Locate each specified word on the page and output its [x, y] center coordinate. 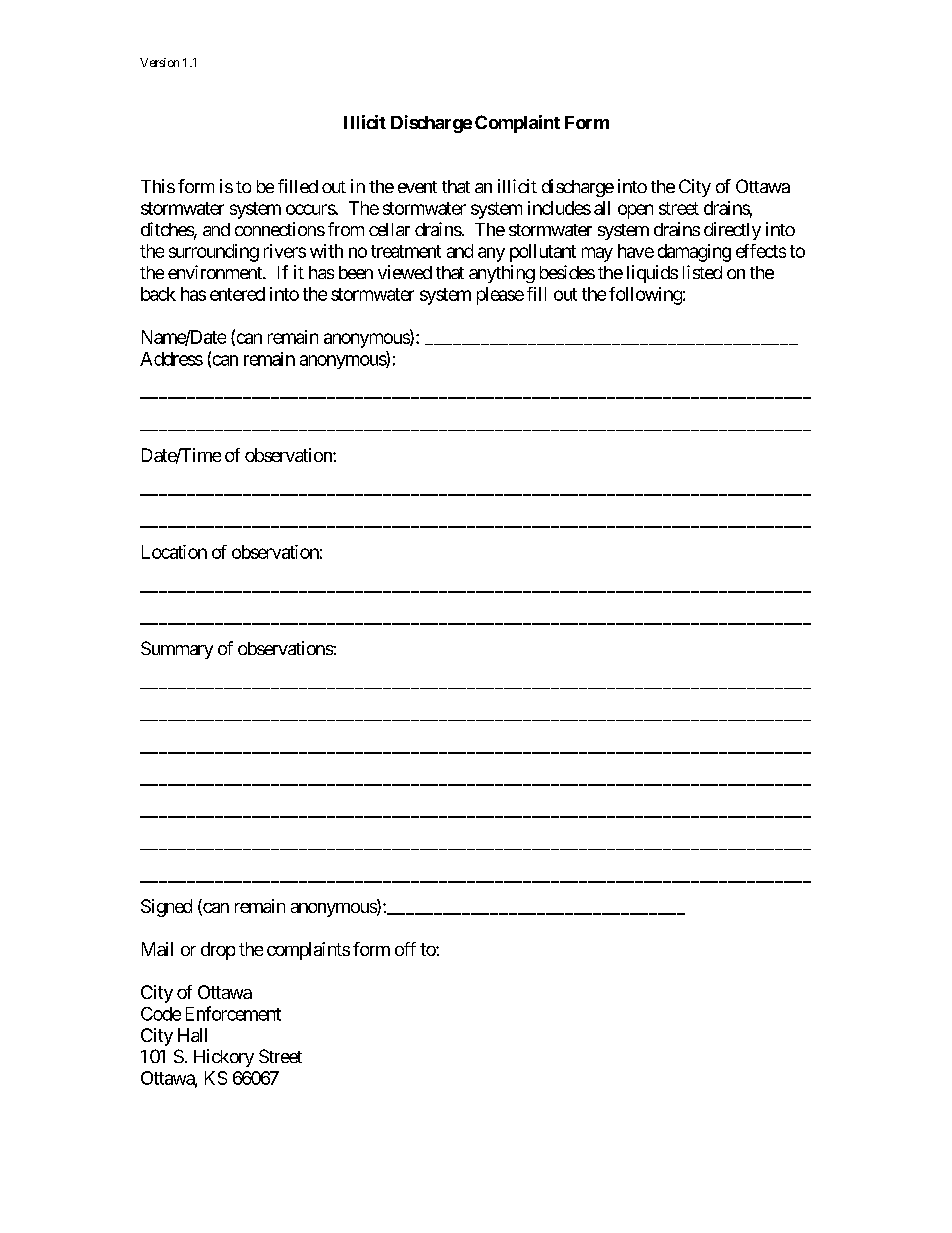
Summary [177, 650]
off [405, 949]
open [635, 211]
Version [159, 62]
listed [702, 272]
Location [174, 552]
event [417, 187]
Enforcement [233, 1013]
